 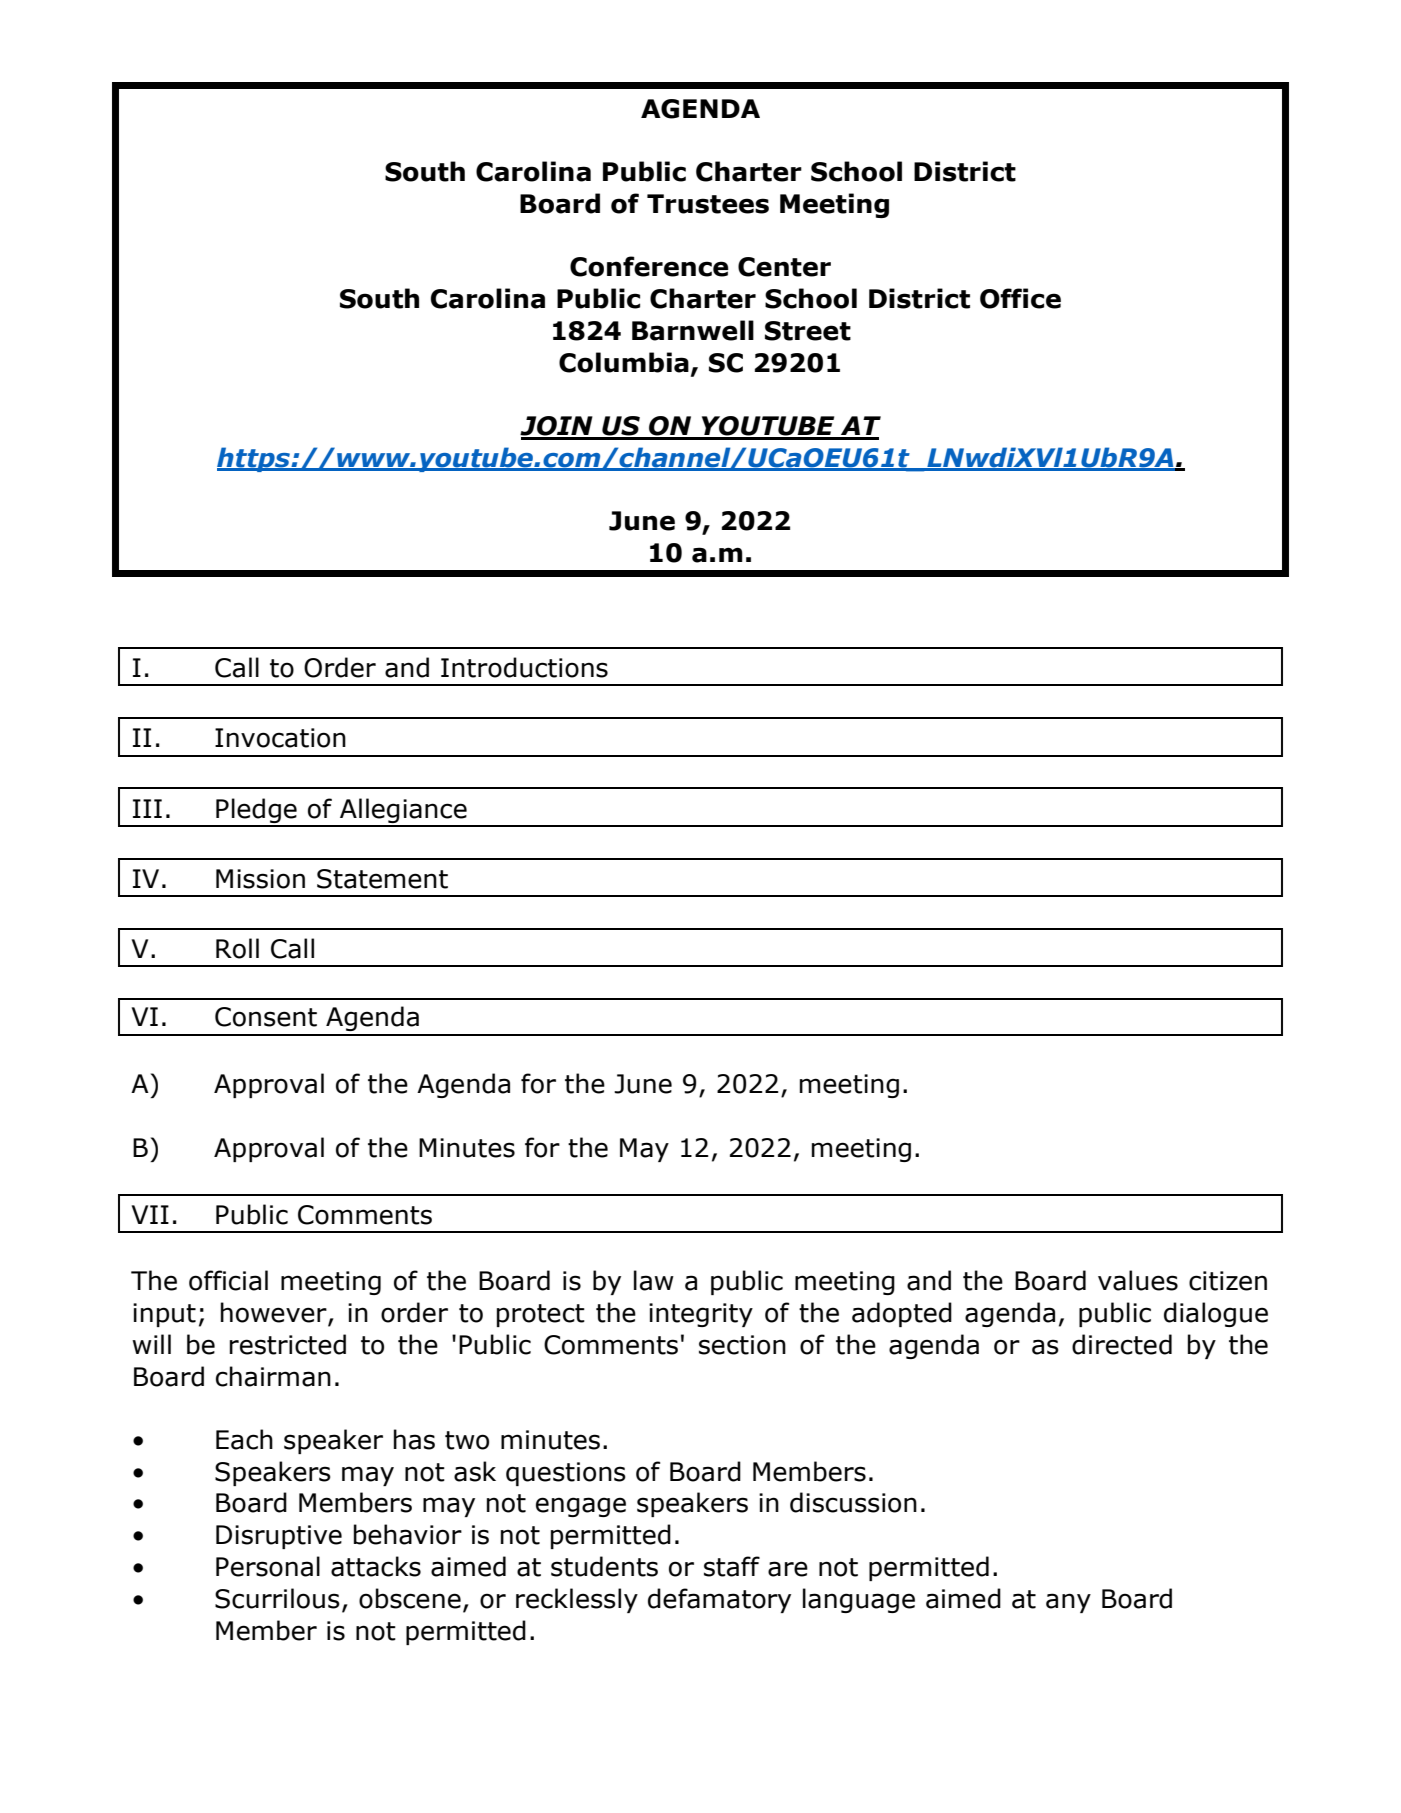 What do you see at coordinates (1138, 1280) in the image?
I see `values` at bounding box center [1138, 1280].
